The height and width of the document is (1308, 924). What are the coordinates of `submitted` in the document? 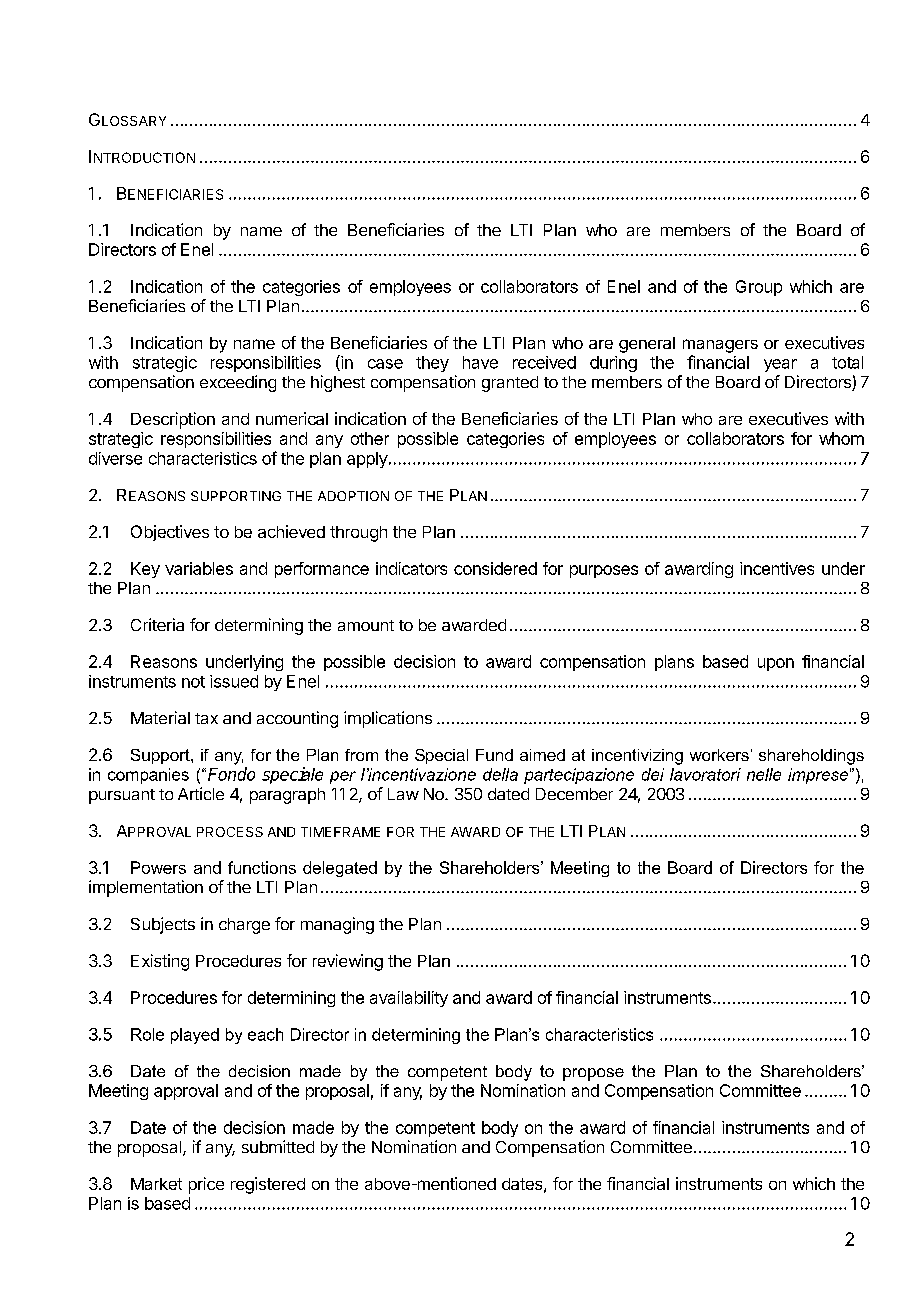 It's located at (278, 1146).
